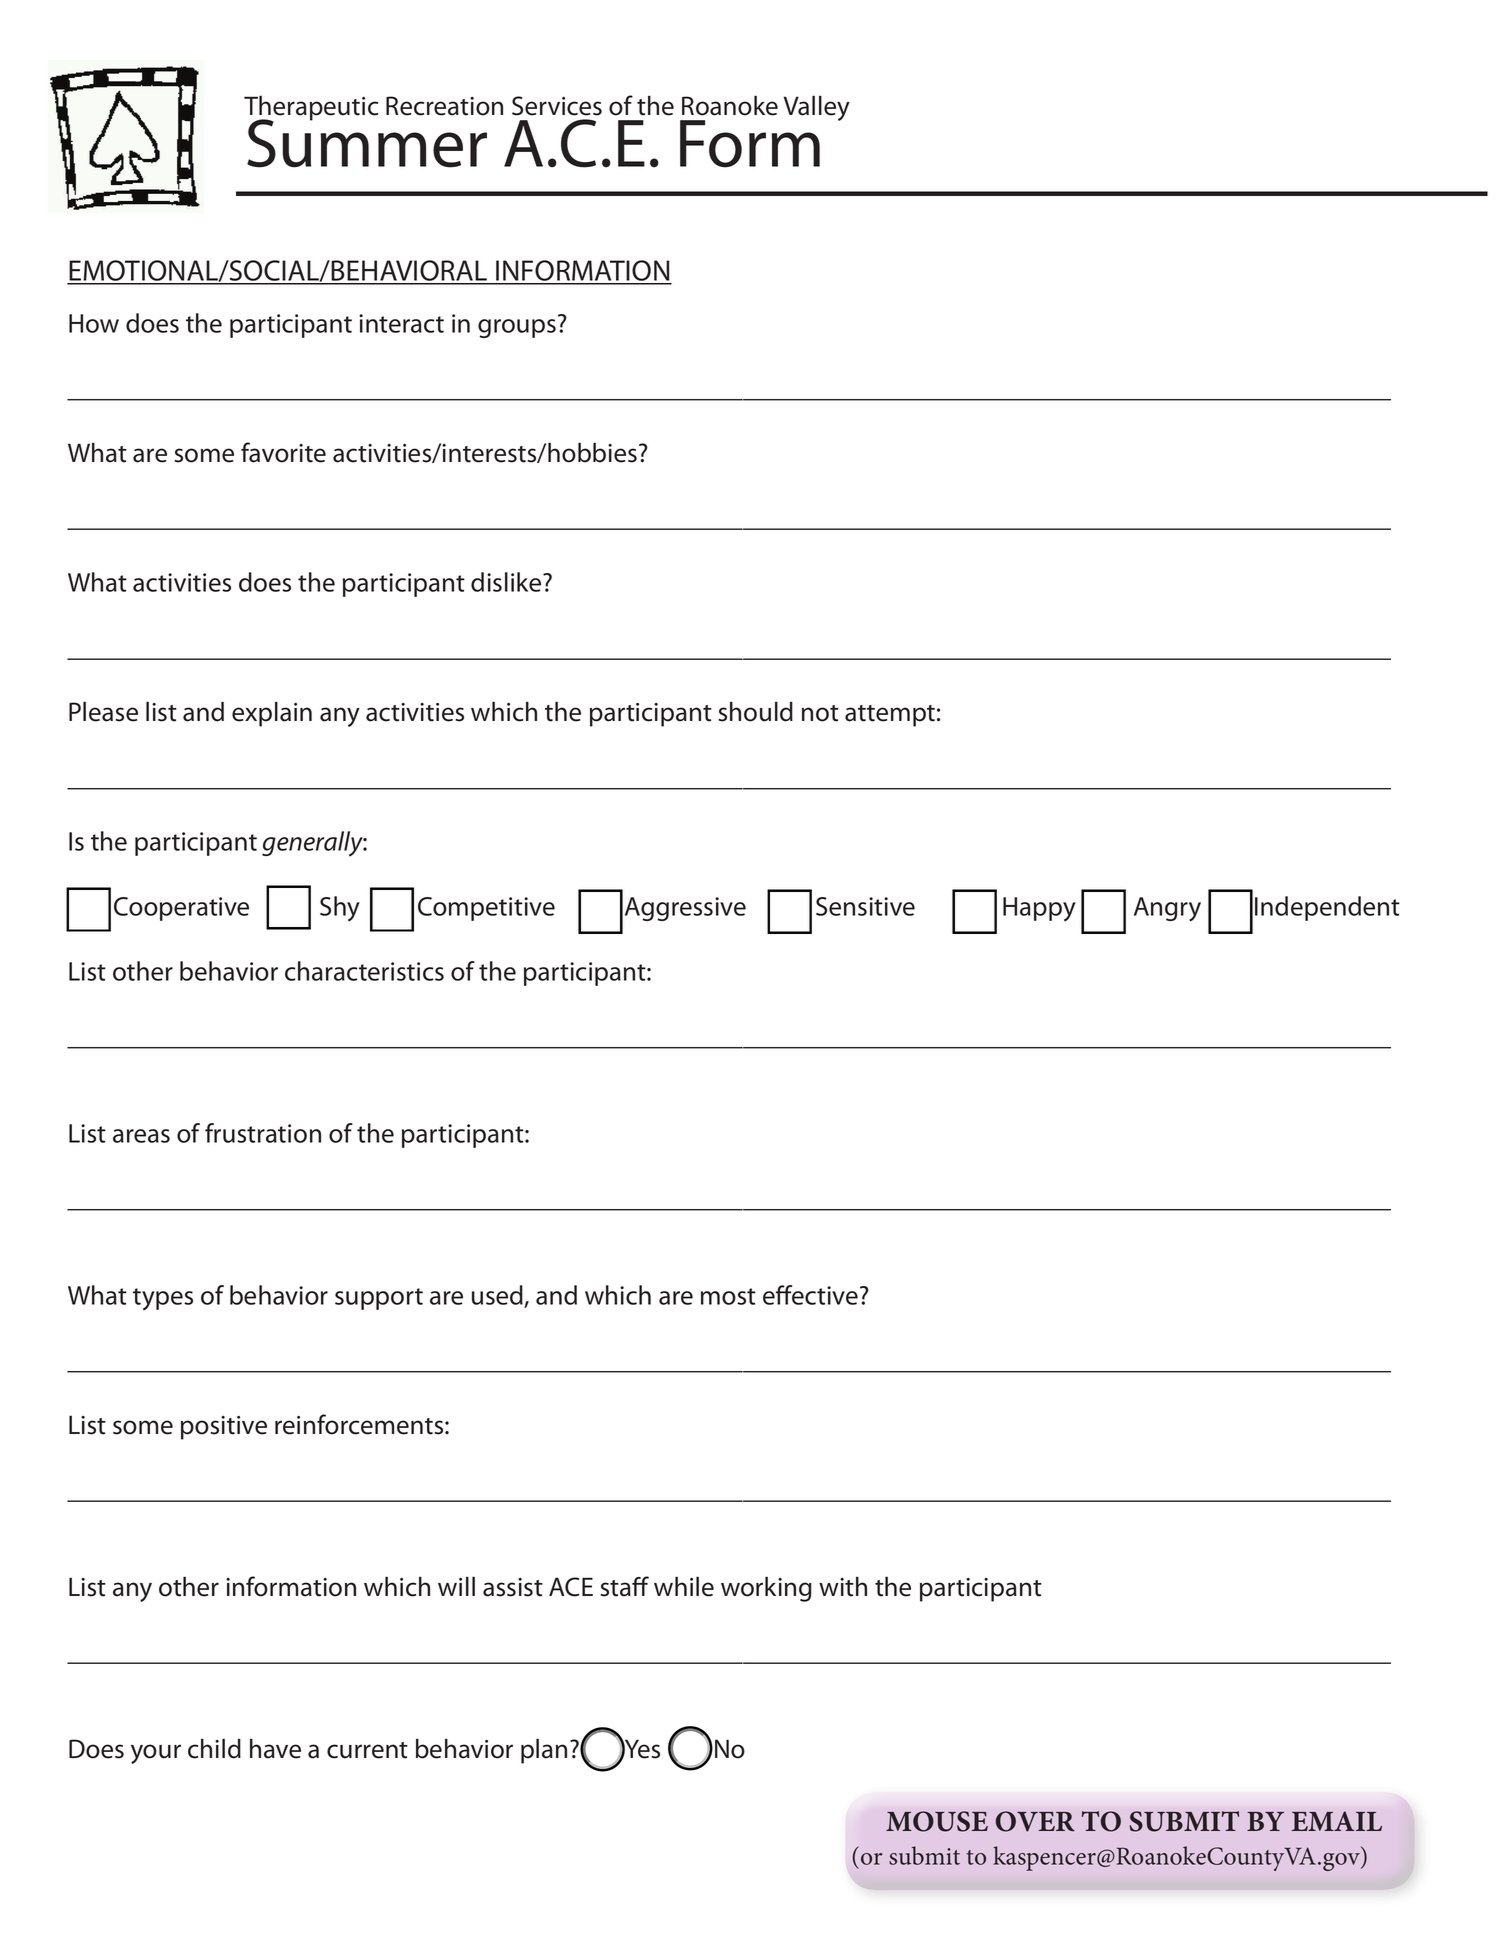 The image size is (1503, 1944). What do you see at coordinates (507, 582) in the screenshot?
I see `dislike` at bounding box center [507, 582].
